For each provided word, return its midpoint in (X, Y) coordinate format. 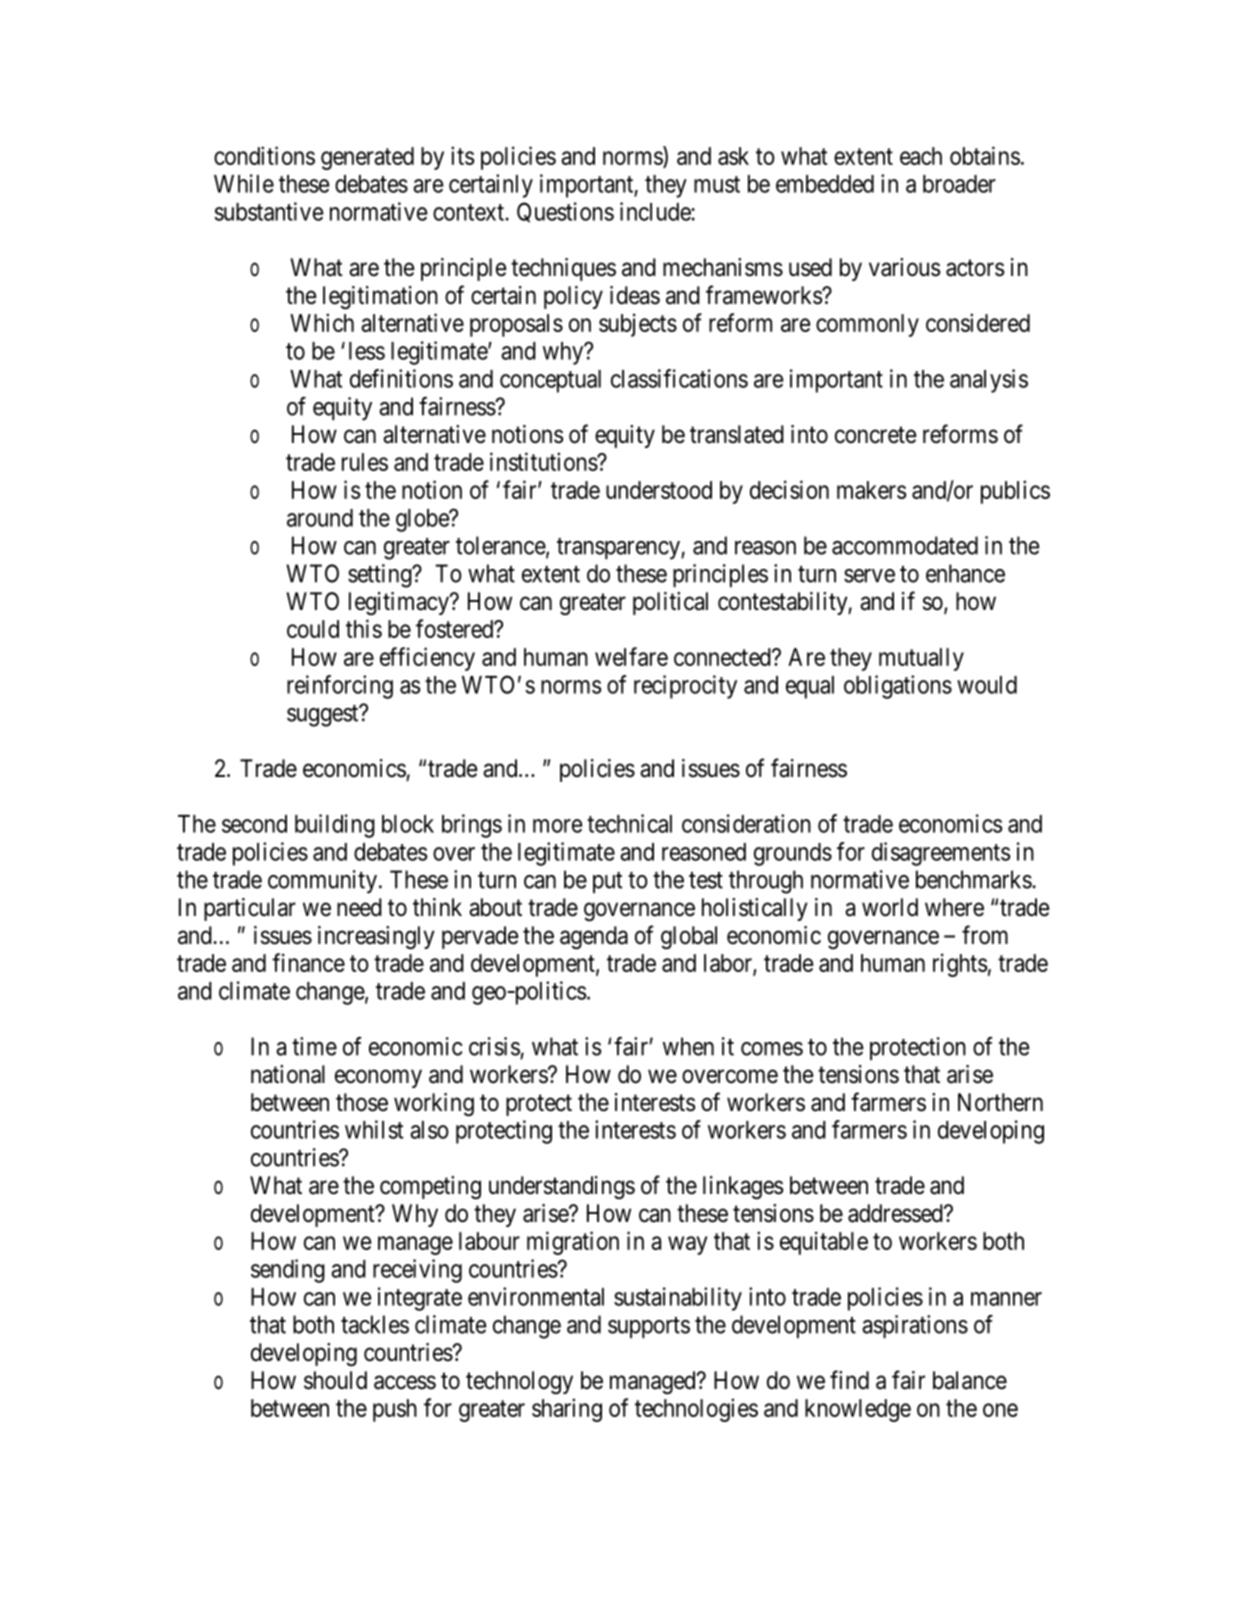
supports (649, 1327)
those (362, 1102)
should (335, 1380)
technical (629, 823)
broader (959, 184)
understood (659, 490)
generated (367, 158)
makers (871, 490)
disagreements (941, 854)
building (335, 826)
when (688, 1046)
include (656, 211)
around (320, 518)
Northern (1000, 1102)
